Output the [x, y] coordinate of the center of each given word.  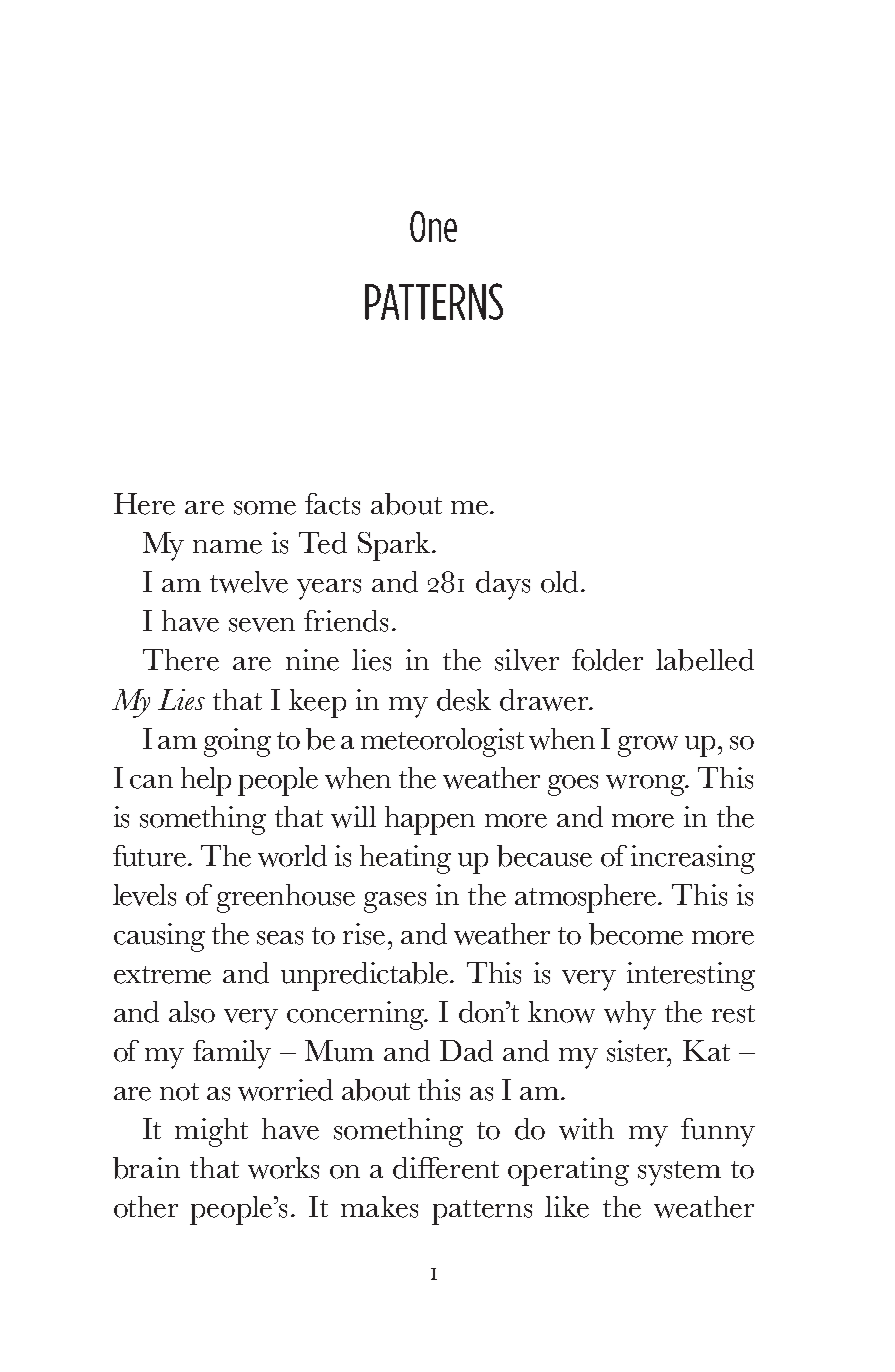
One [433, 226]
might [211, 1132]
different [446, 1168]
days [503, 585]
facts [332, 504]
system [679, 1173]
